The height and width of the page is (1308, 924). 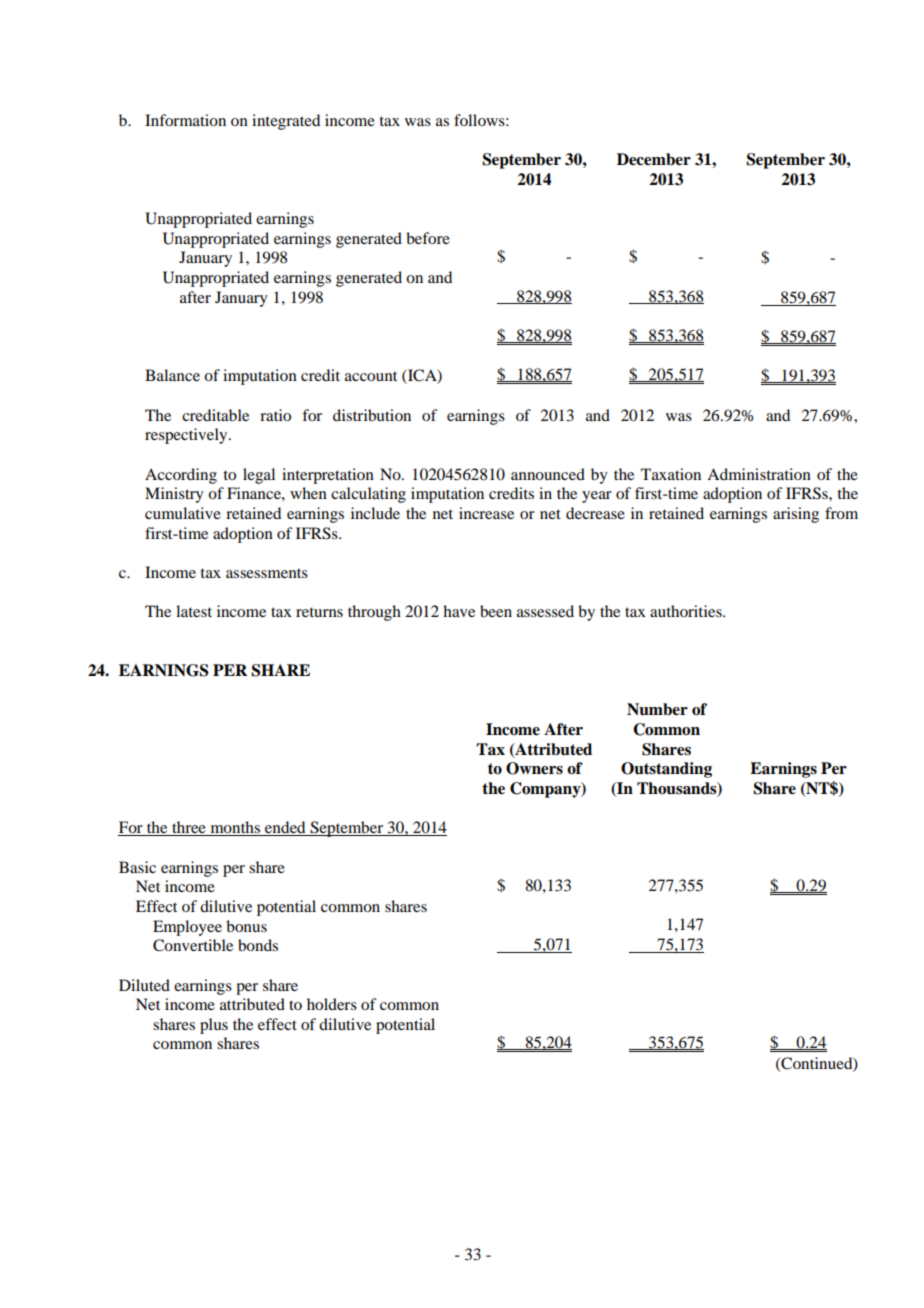 What do you see at coordinates (332, 1004) in the page?
I see `holders` at bounding box center [332, 1004].
